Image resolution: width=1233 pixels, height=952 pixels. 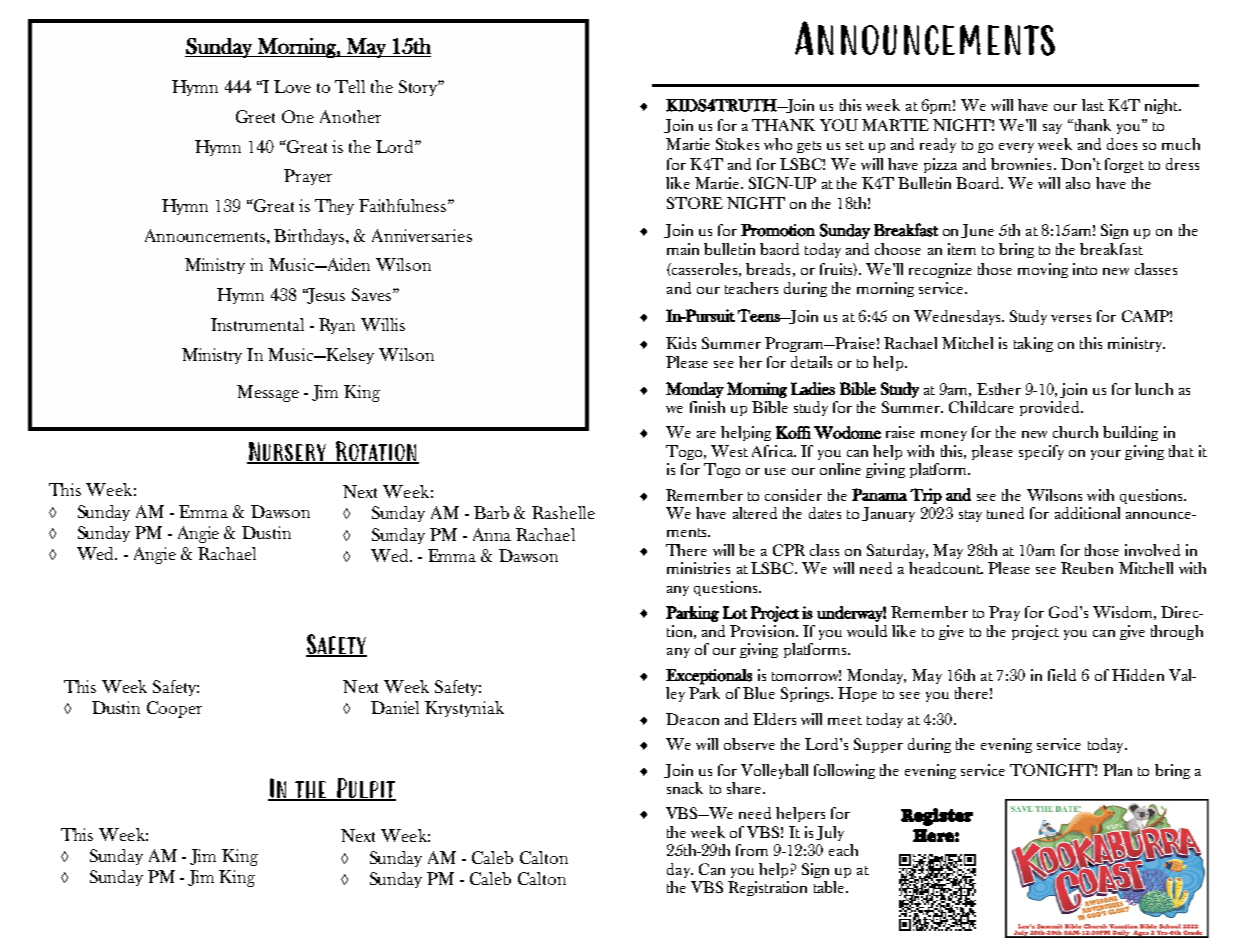 I want to click on Pulpit, so click(x=365, y=789).
